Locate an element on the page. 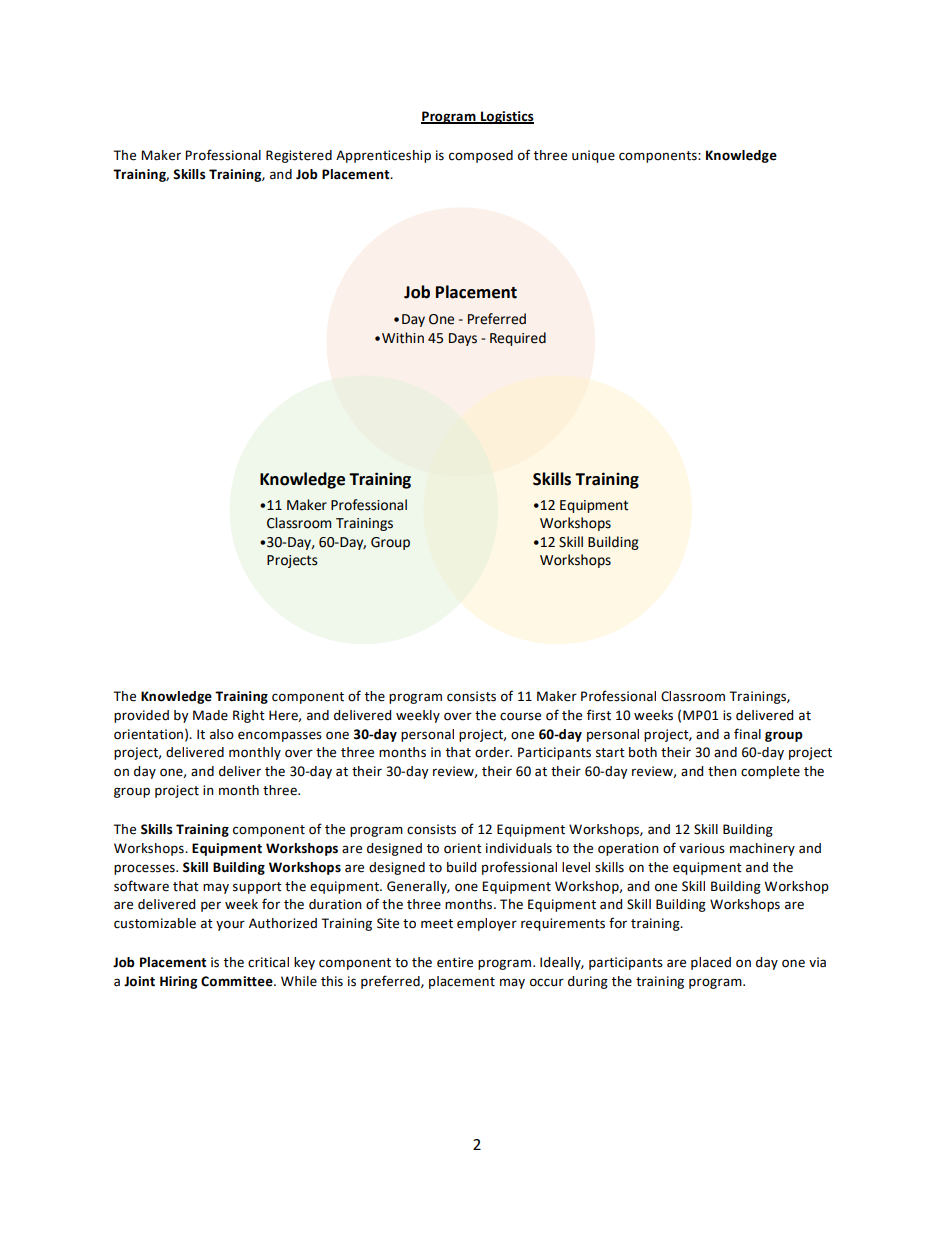 The height and width of the page is (1233, 952). Days is located at coordinates (463, 339).
